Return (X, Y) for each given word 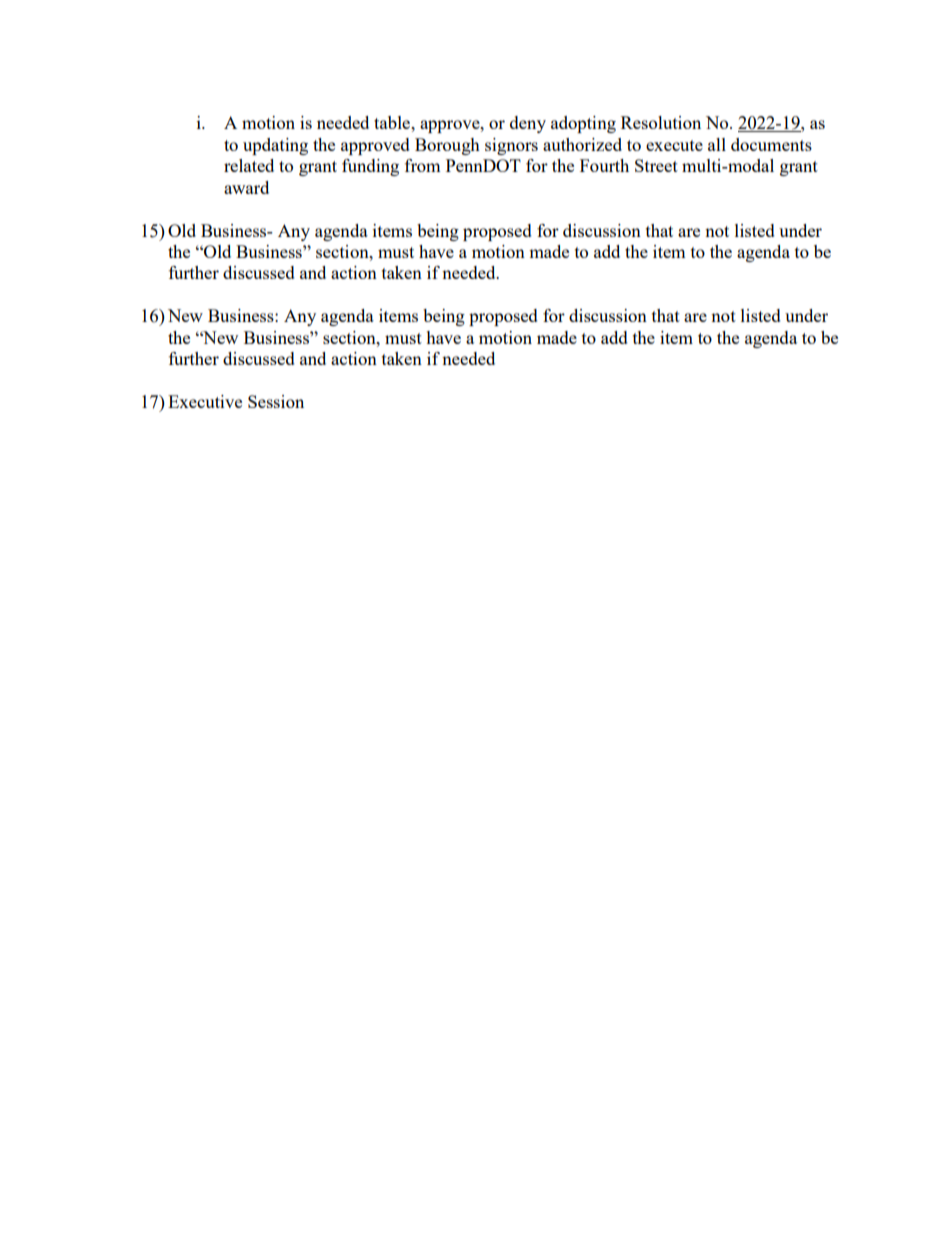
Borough (447, 146)
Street (656, 165)
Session (276, 401)
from (423, 165)
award (246, 187)
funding (370, 167)
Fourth (604, 165)
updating (275, 146)
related (249, 165)
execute (674, 145)
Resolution (661, 122)
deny (528, 124)
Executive (205, 401)
